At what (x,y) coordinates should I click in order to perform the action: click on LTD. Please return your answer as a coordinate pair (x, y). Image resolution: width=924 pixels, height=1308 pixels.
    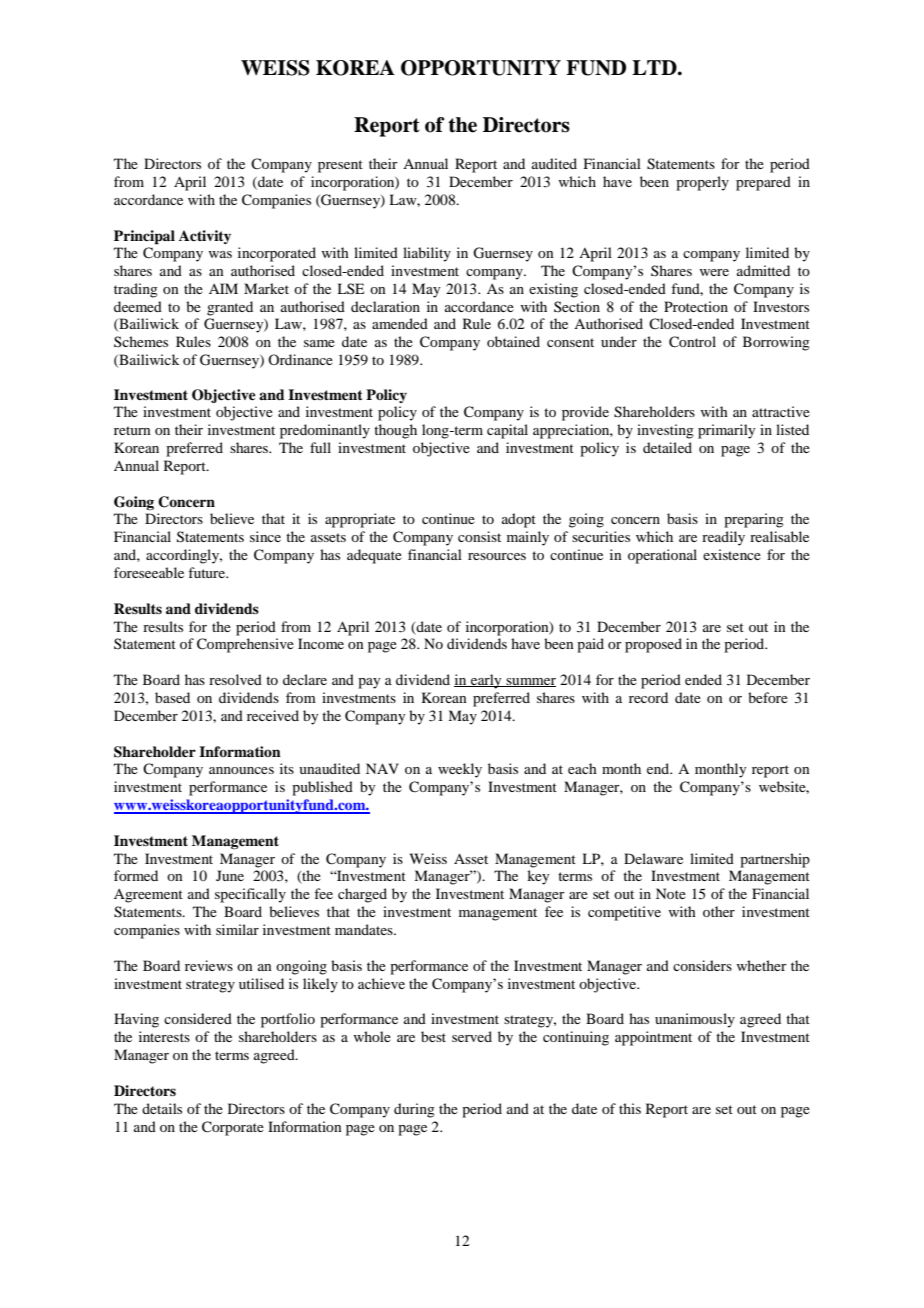
    Looking at the image, I should click on (655, 67).
